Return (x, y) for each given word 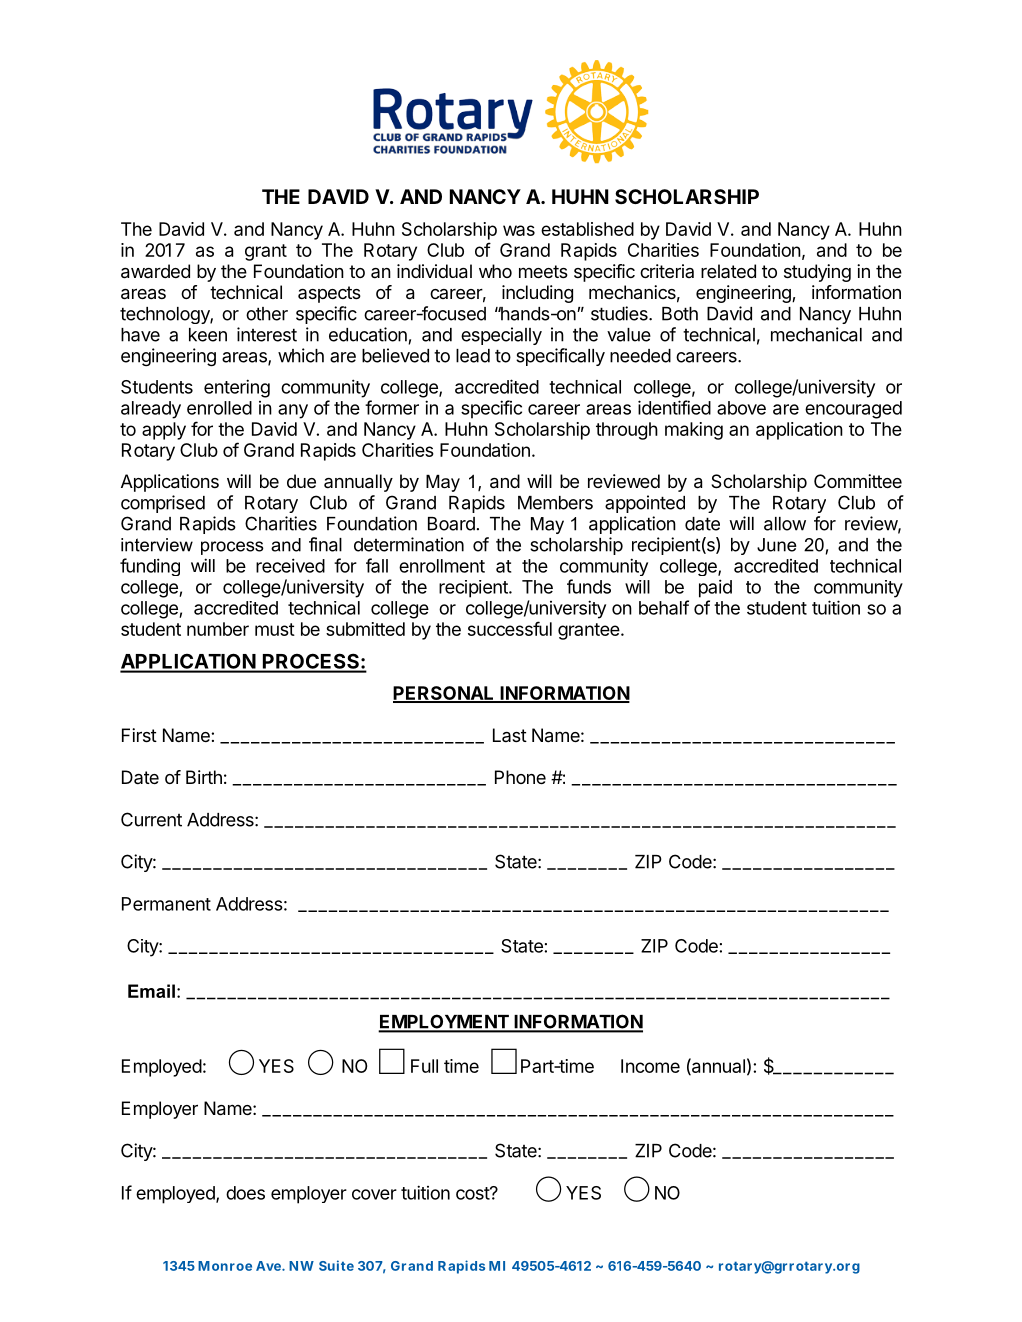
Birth (204, 777)
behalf (664, 607)
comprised (163, 504)
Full (424, 1066)
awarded (155, 271)
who (495, 271)
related (728, 271)
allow (785, 524)
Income (650, 1066)
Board (451, 524)
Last (510, 735)
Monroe (225, 1266)
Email (151, 991)
